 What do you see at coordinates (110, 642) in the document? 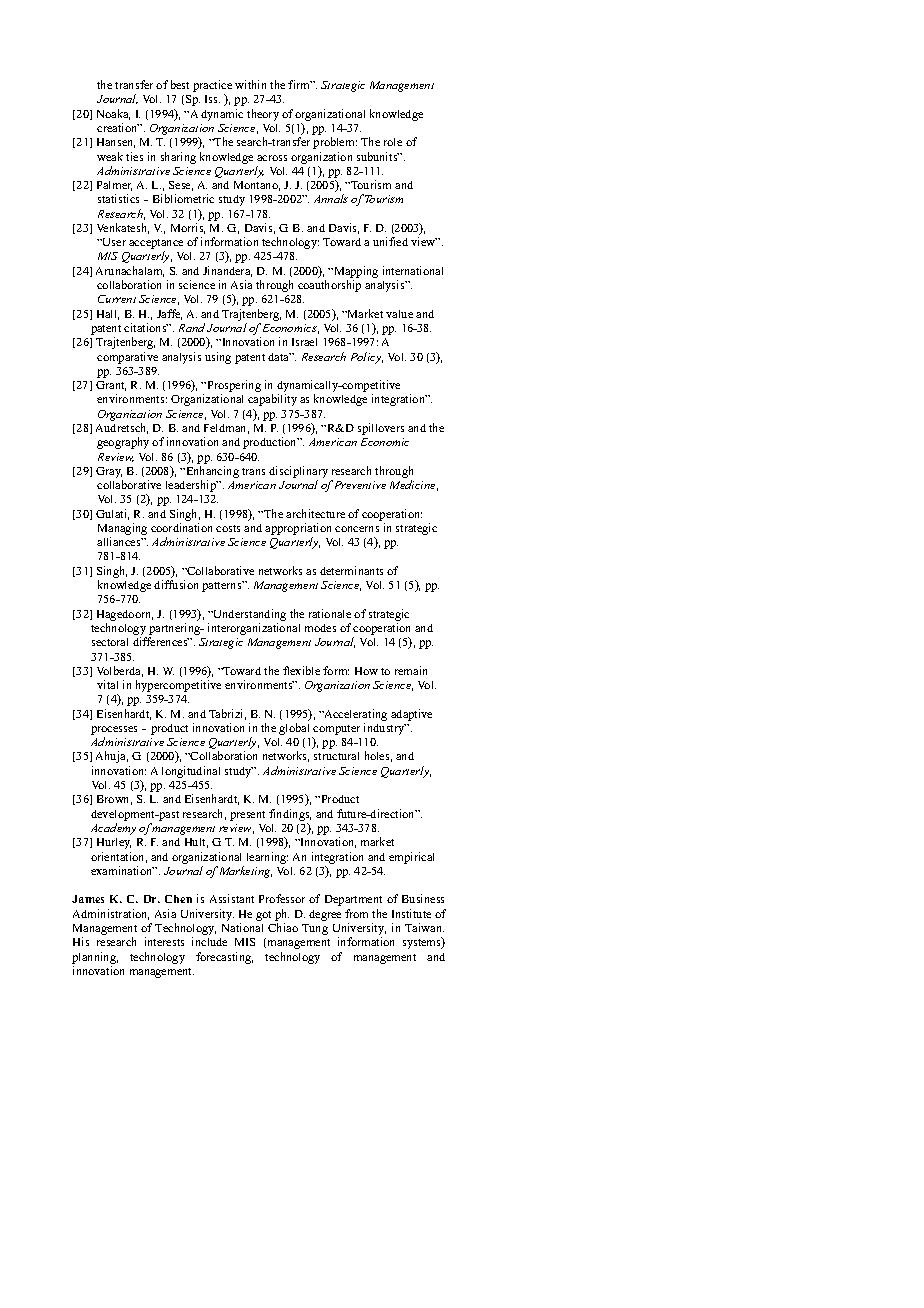
I see `sectoral` at bounding box center [110, 642].
